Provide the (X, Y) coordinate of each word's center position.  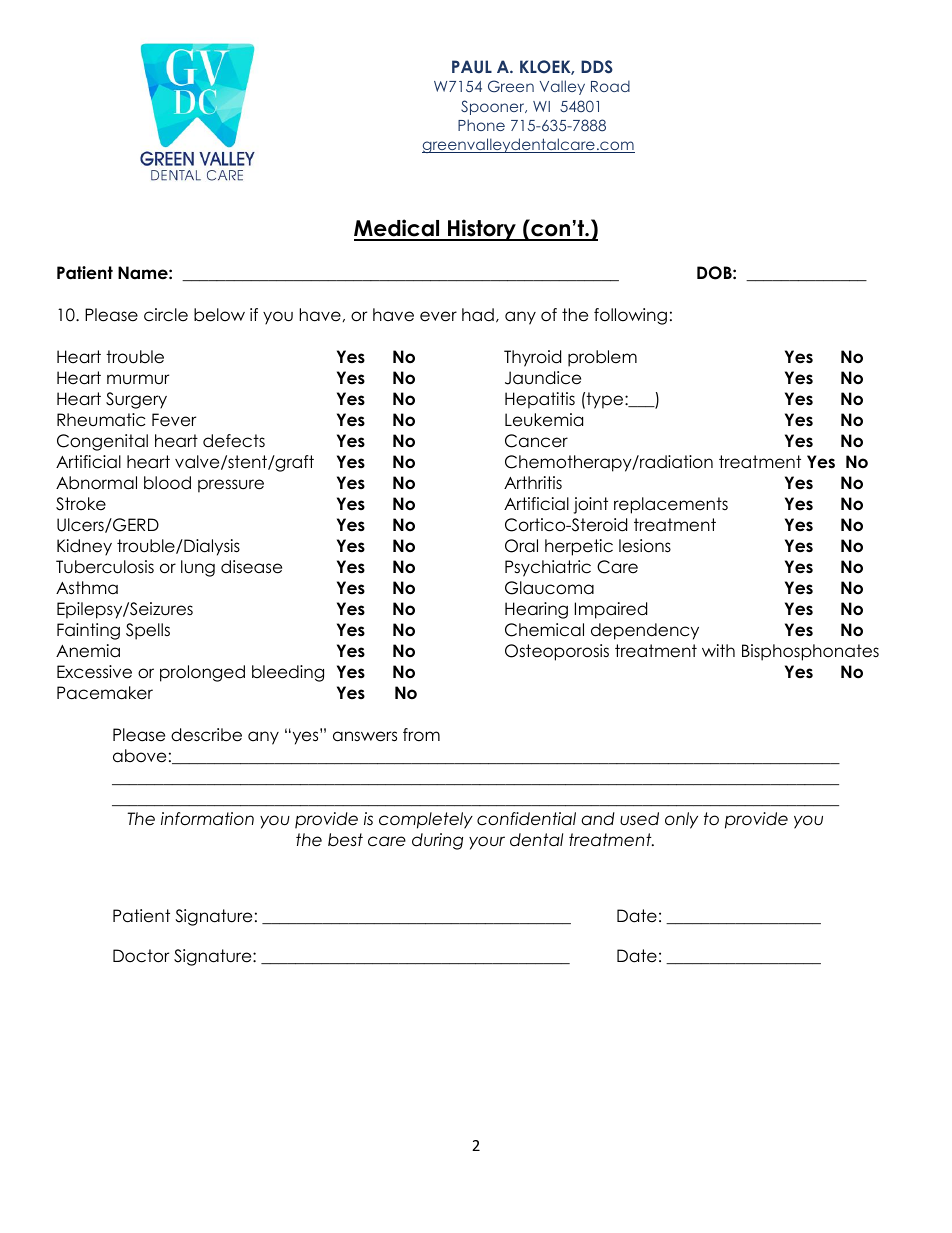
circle (166, 315)
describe (206, 735)
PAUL (472, 67)
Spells (148, 631)
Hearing (536, 610)
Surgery (136, 400)
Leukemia (544, 420)
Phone (481, 125)
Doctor (141, 956)
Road (610, 86)
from (421, 735)
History (482, 230)
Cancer (536, 441)
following (630, 316)
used (639, 819)
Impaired (611, 610)
